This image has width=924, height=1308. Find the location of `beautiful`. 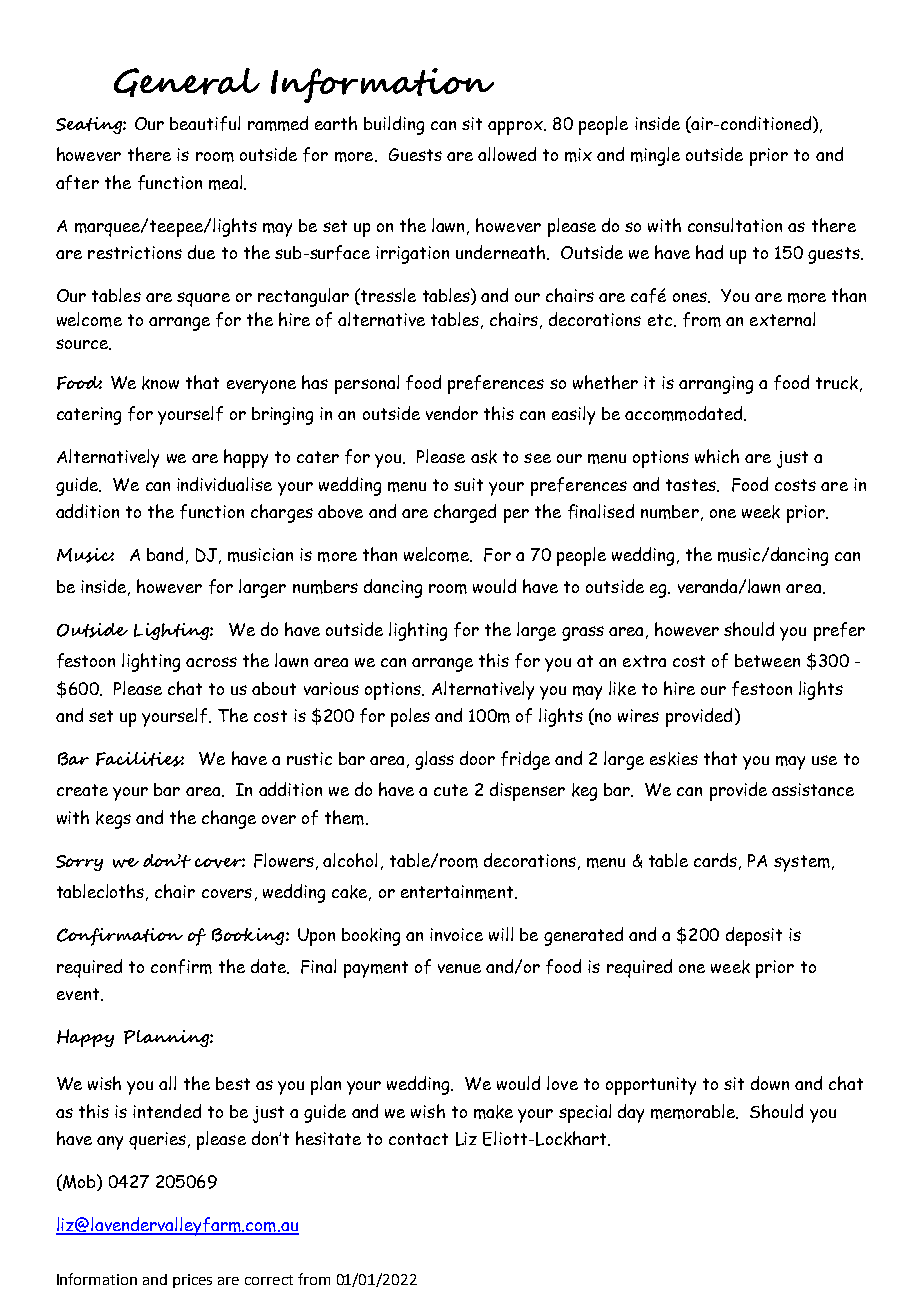

beautiful is located at coordinates (205, 123).
